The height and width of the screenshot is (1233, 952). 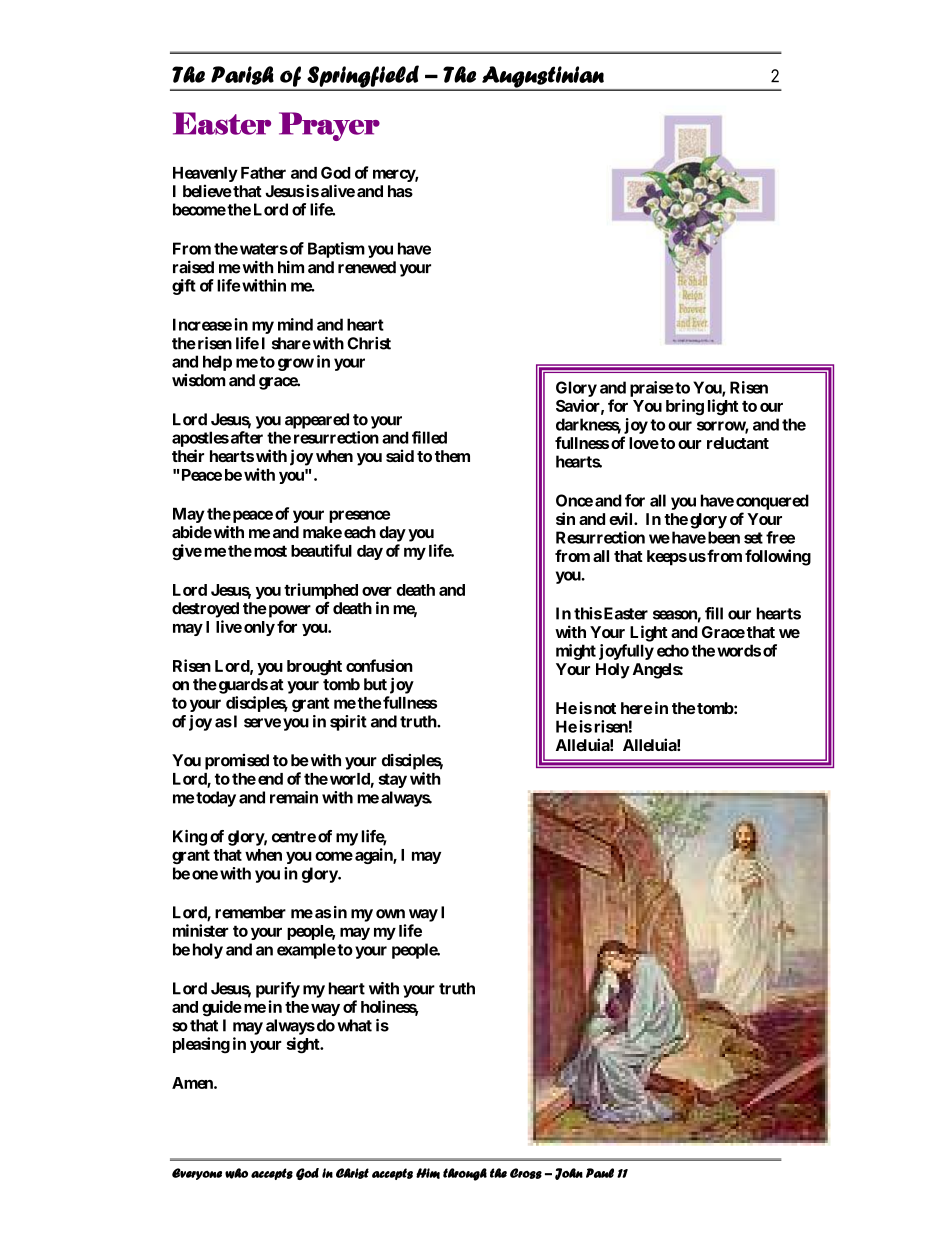 What do you see at coordinates (576, 652) in the screenshot?
I see `might` at bounding box center [576, 652].
